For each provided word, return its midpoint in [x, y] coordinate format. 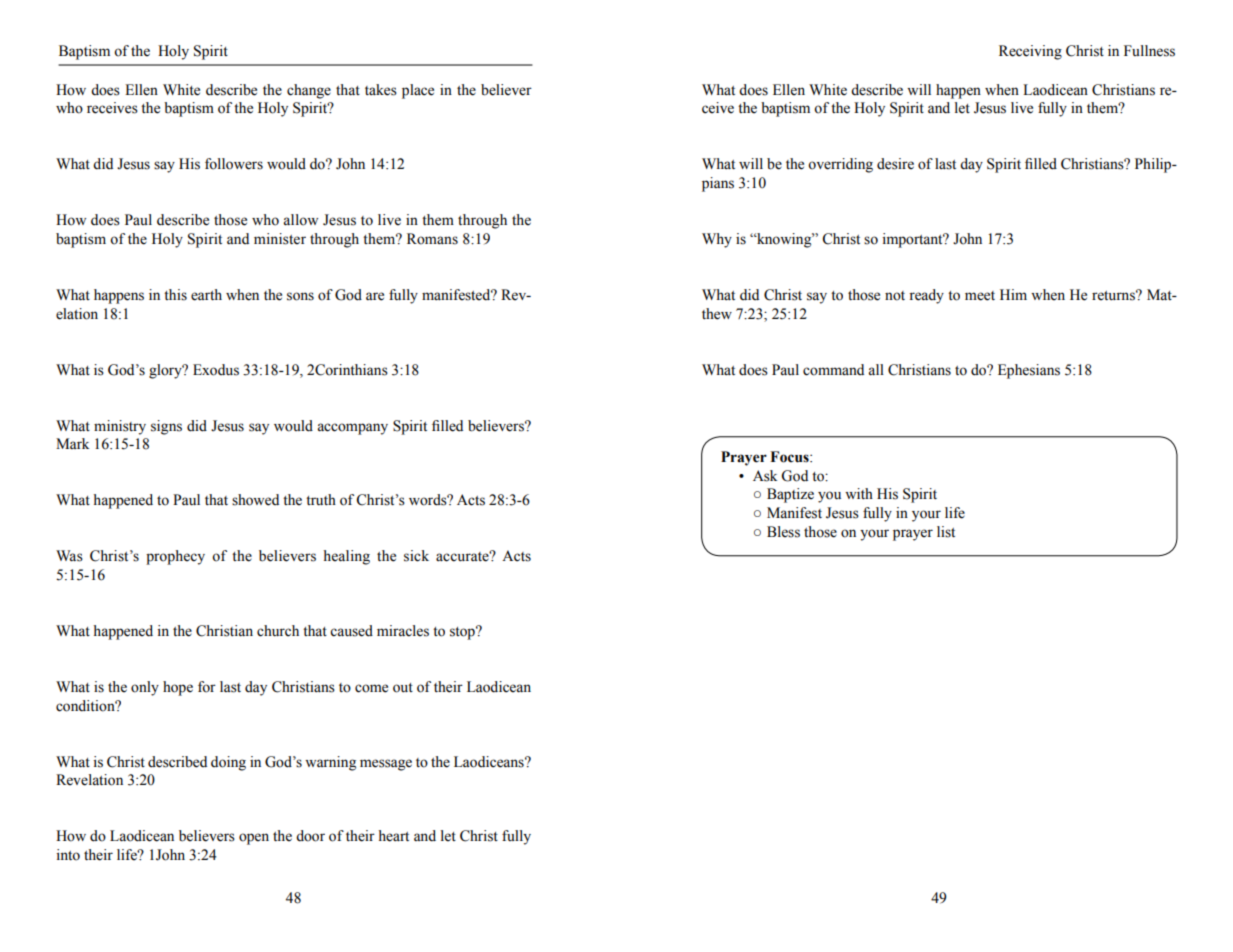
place [418, 91]
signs [166, 427]
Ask [765, 476]
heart [394, 836]
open [254, 839]
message [386, 765]
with [859, 493]
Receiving [1030, 52]
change [309, 91]
